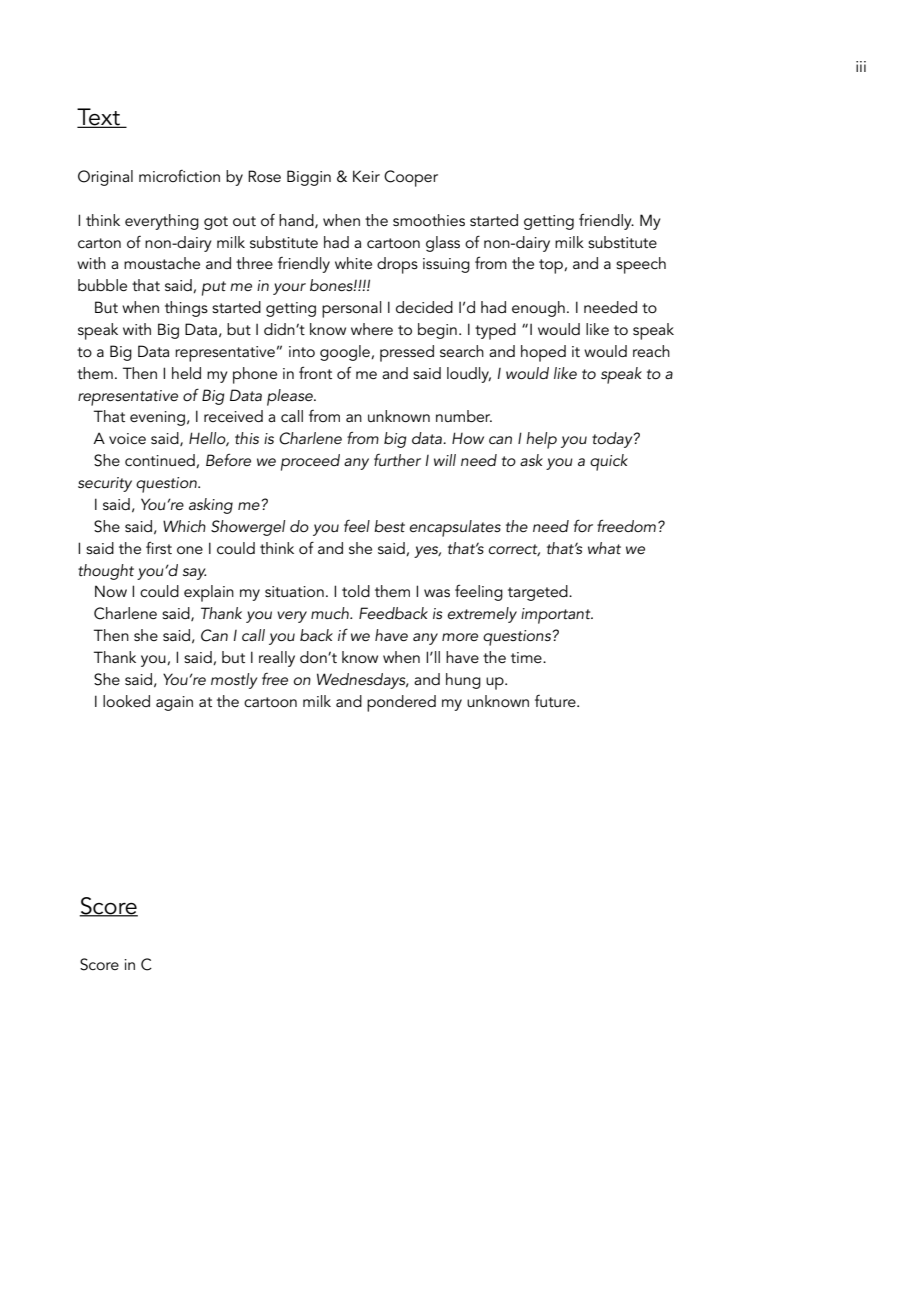  What do you see at coordinates (556, 701) in the screenshot?
I see `future` at bounding box center [556, 701].
